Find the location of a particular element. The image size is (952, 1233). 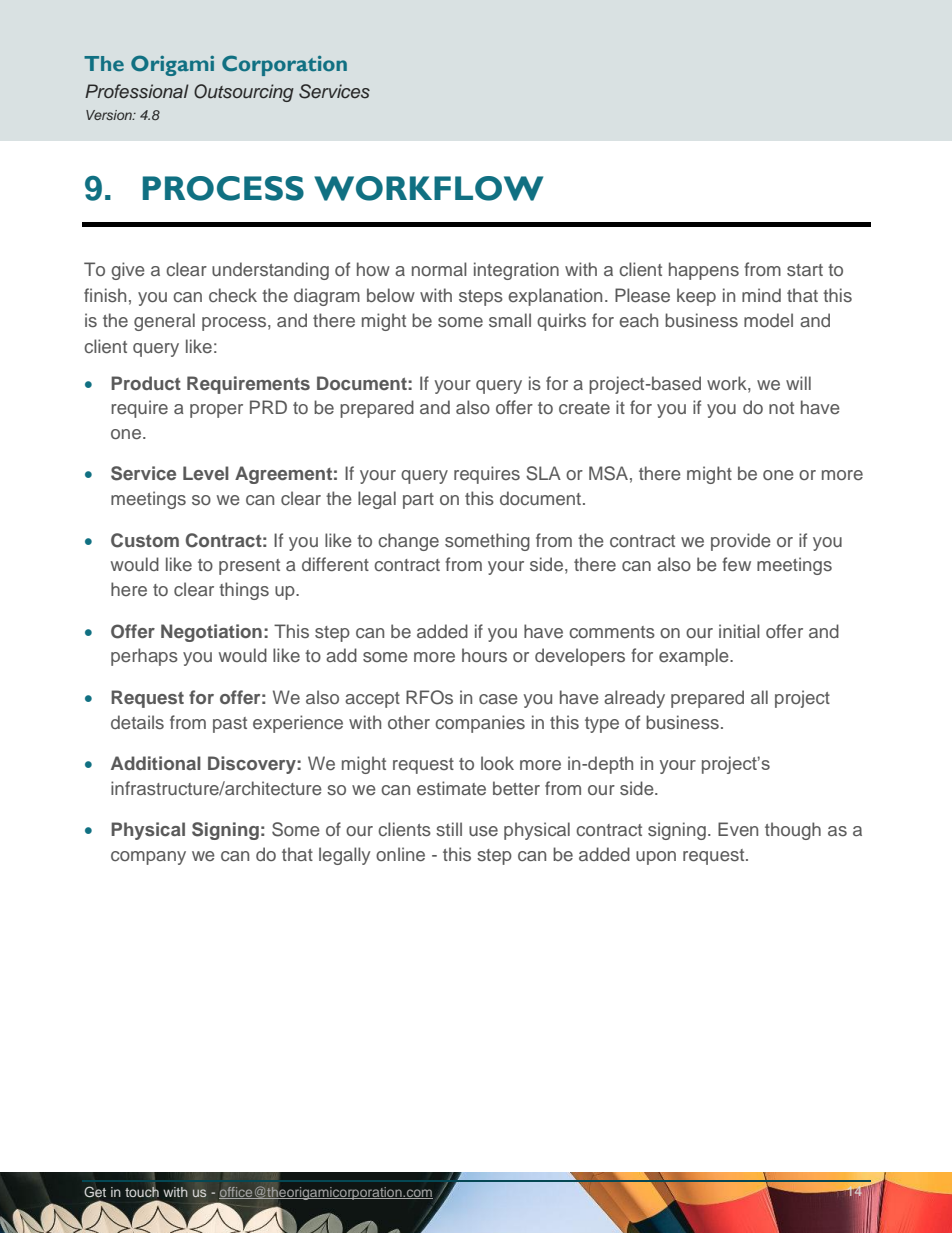

company is located at coordinates (148, 858).
